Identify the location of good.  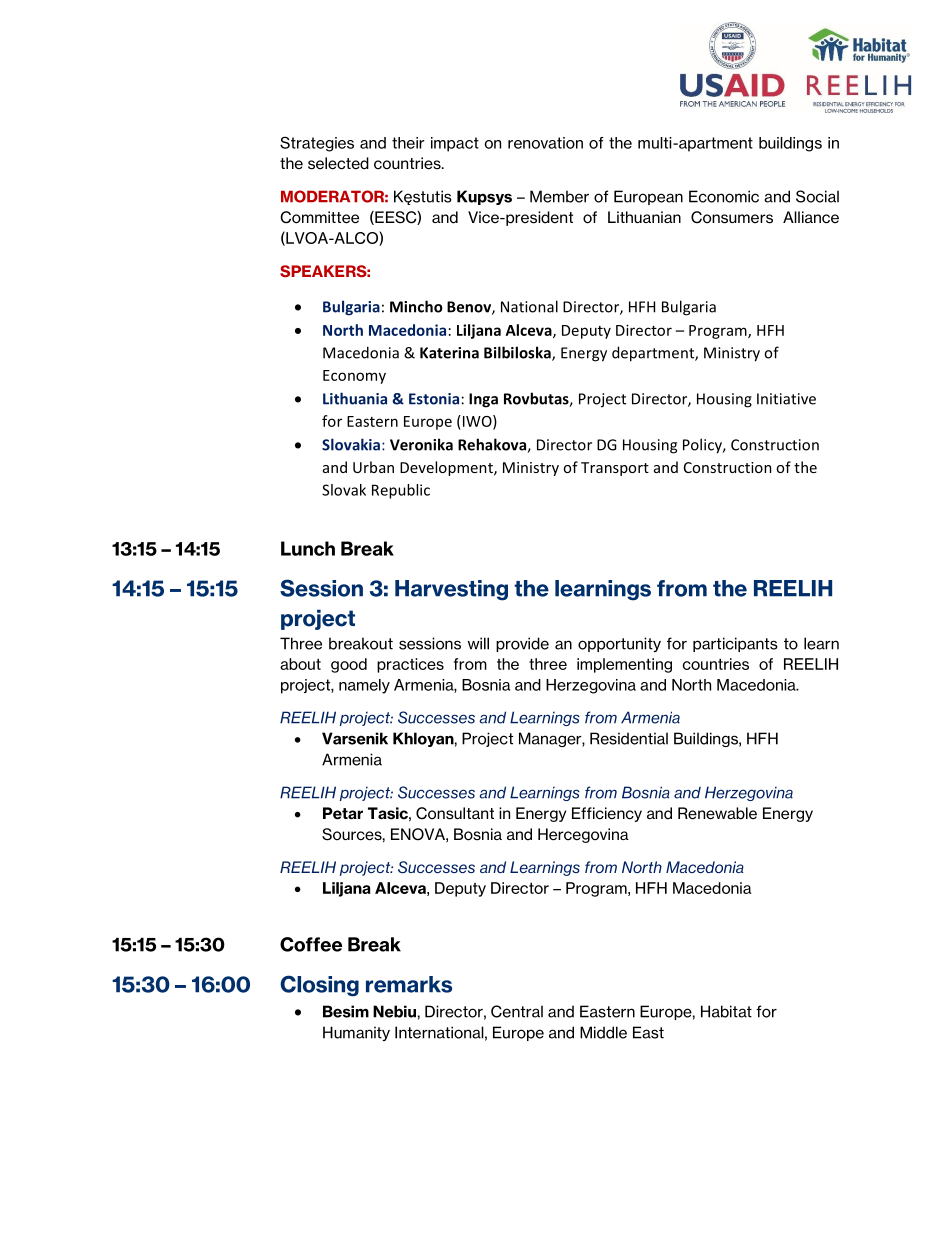
(349, 665).
